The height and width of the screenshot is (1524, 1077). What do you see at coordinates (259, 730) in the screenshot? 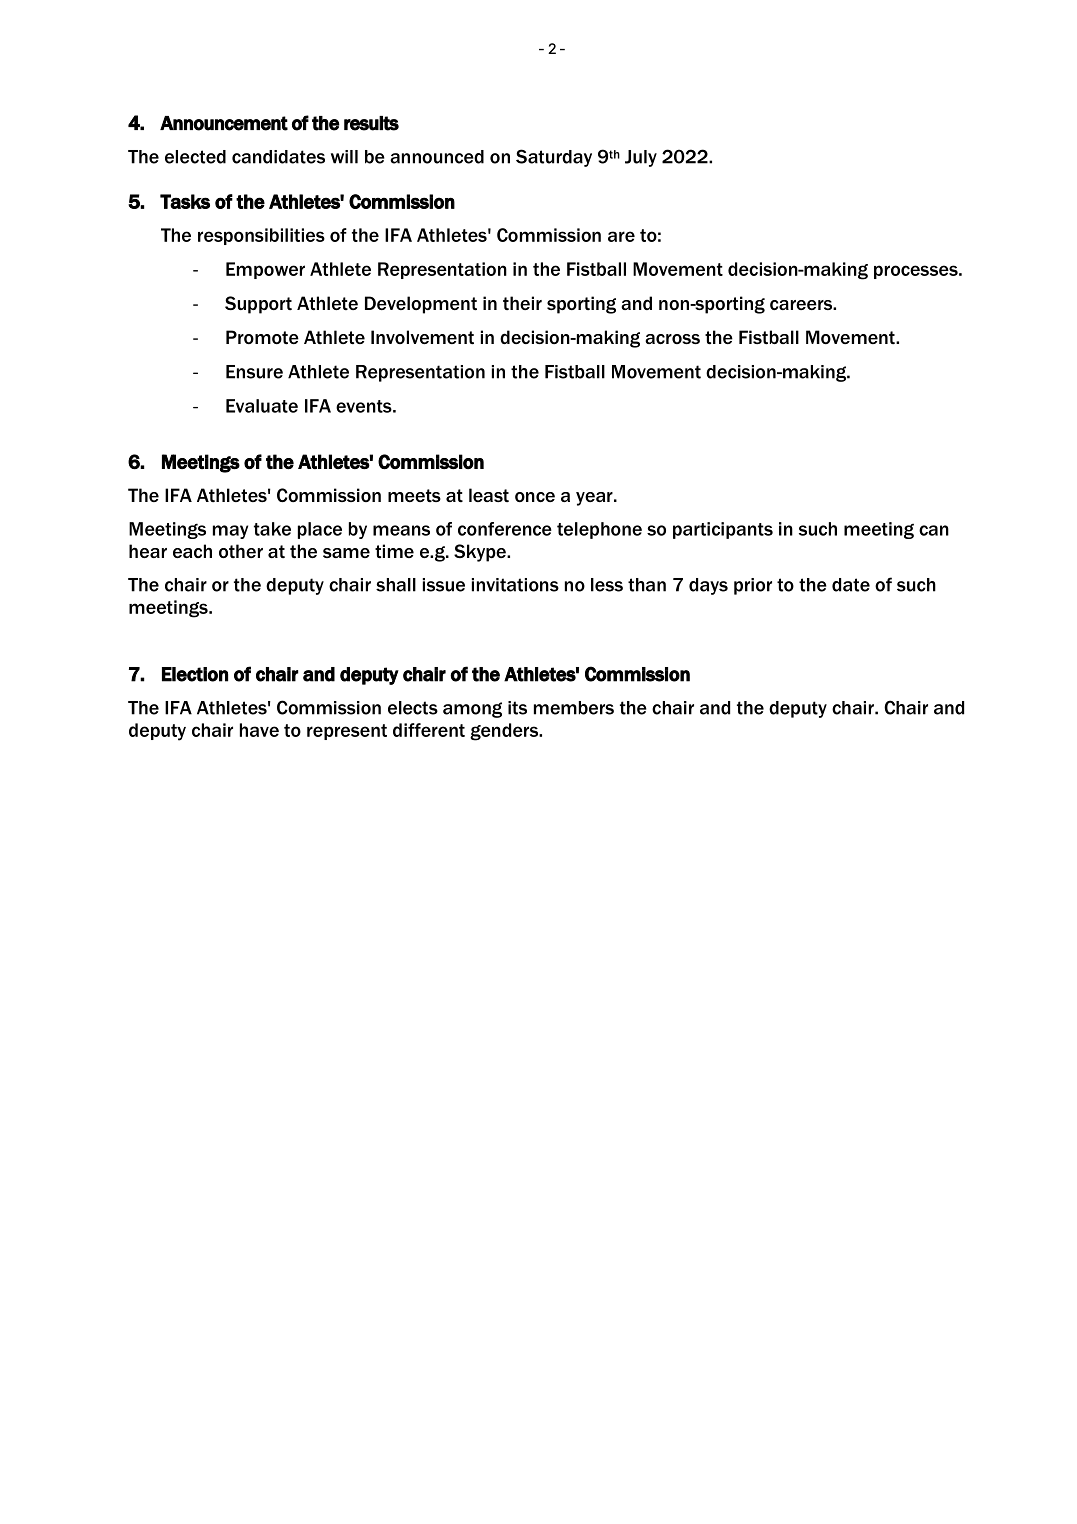
I see `have` at bounding box center [259, 730].
